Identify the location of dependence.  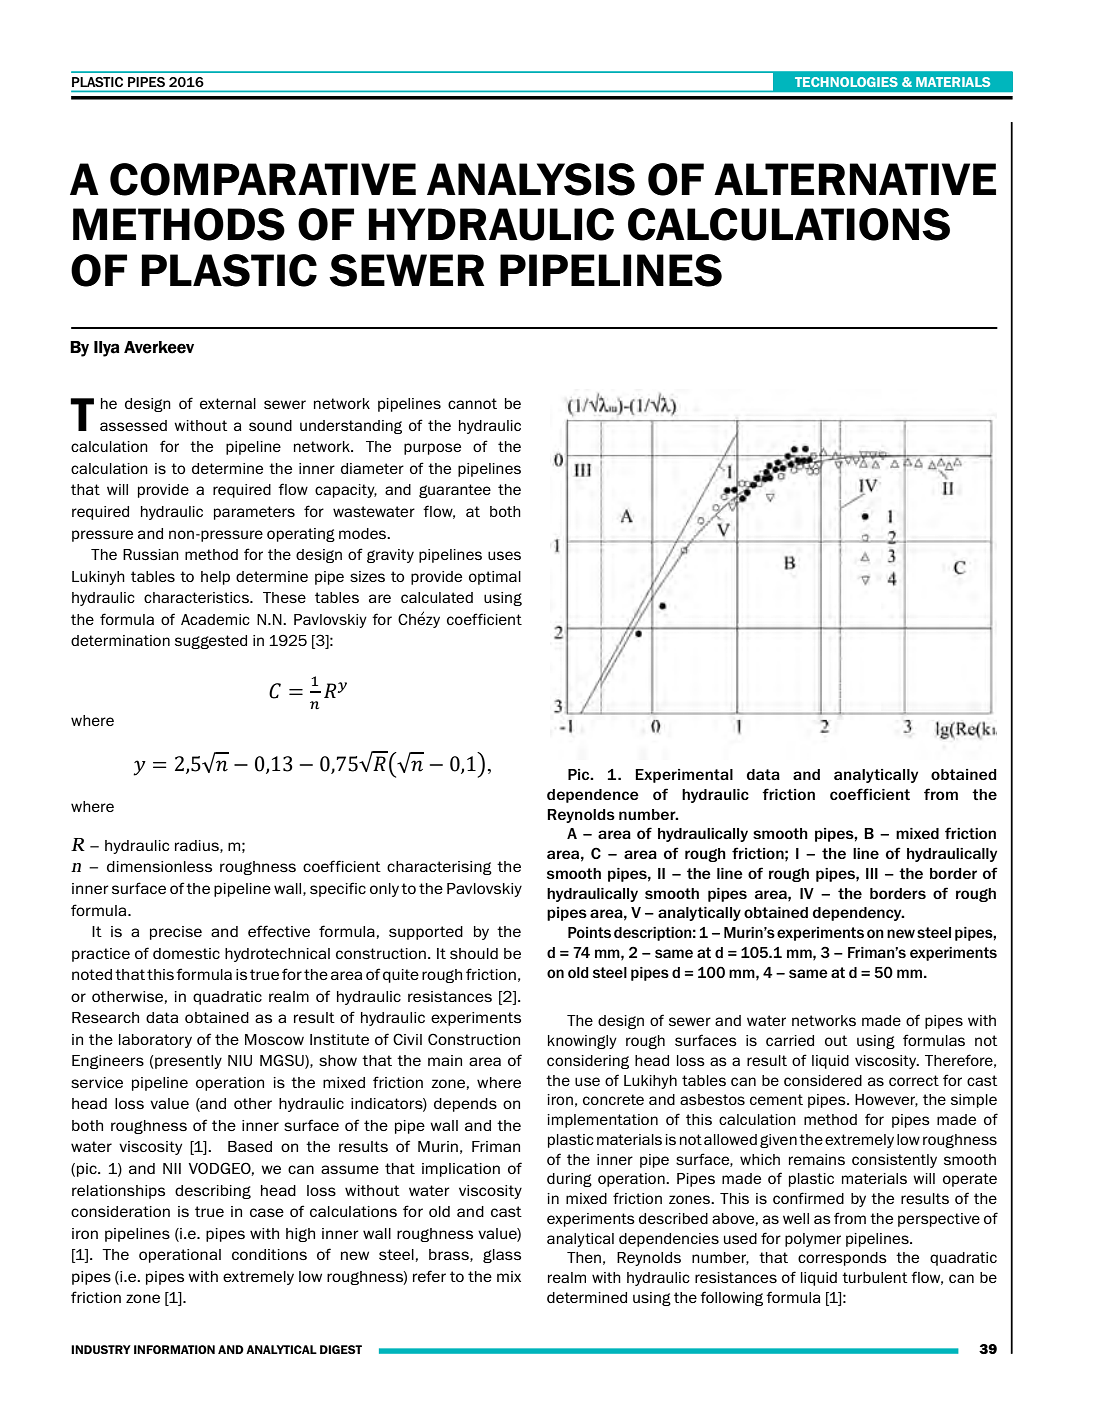
(593, 796).
